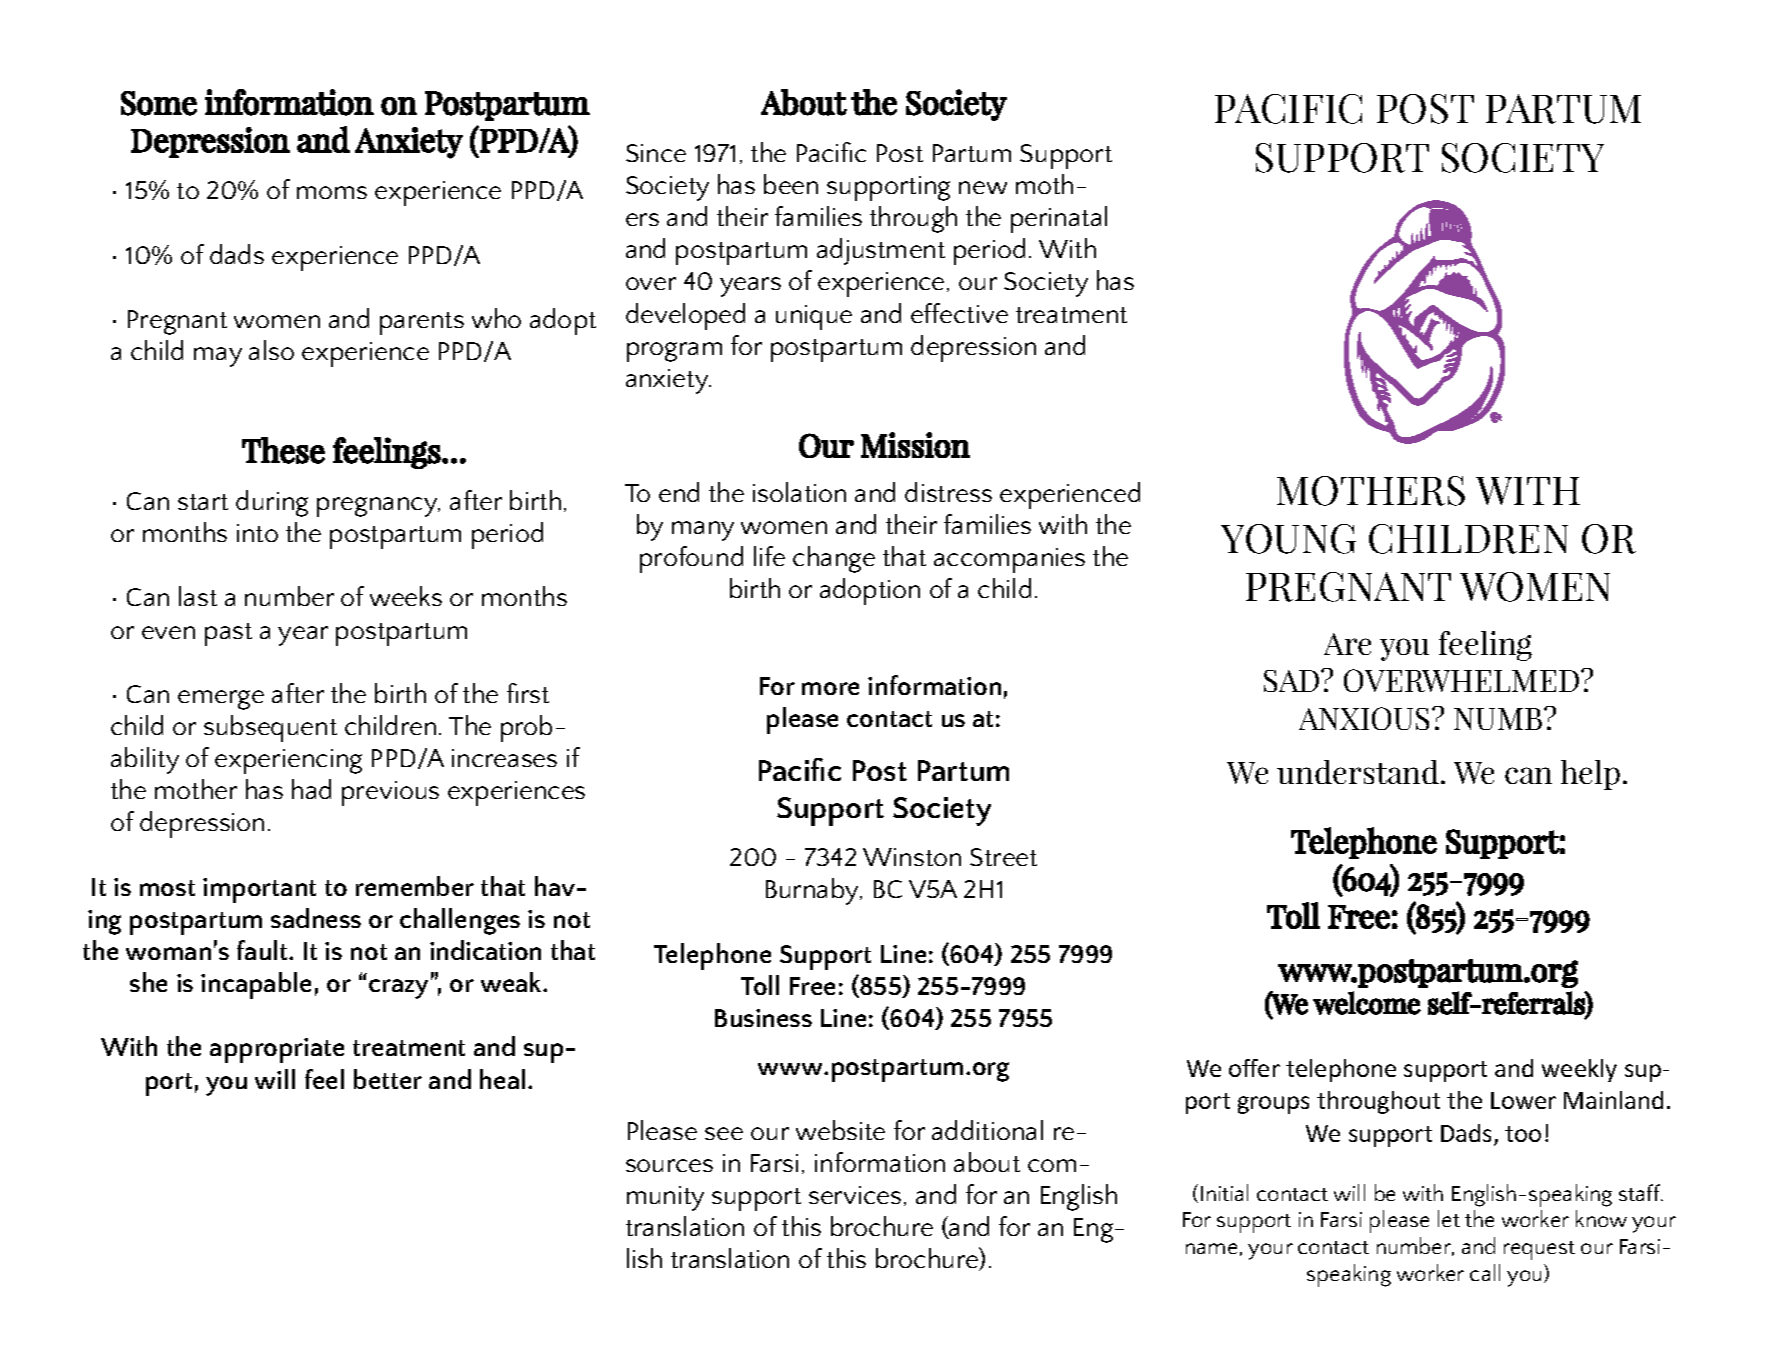 The height and width of the image is (1366, 1768). I want to click on new, so click(983, 187).
